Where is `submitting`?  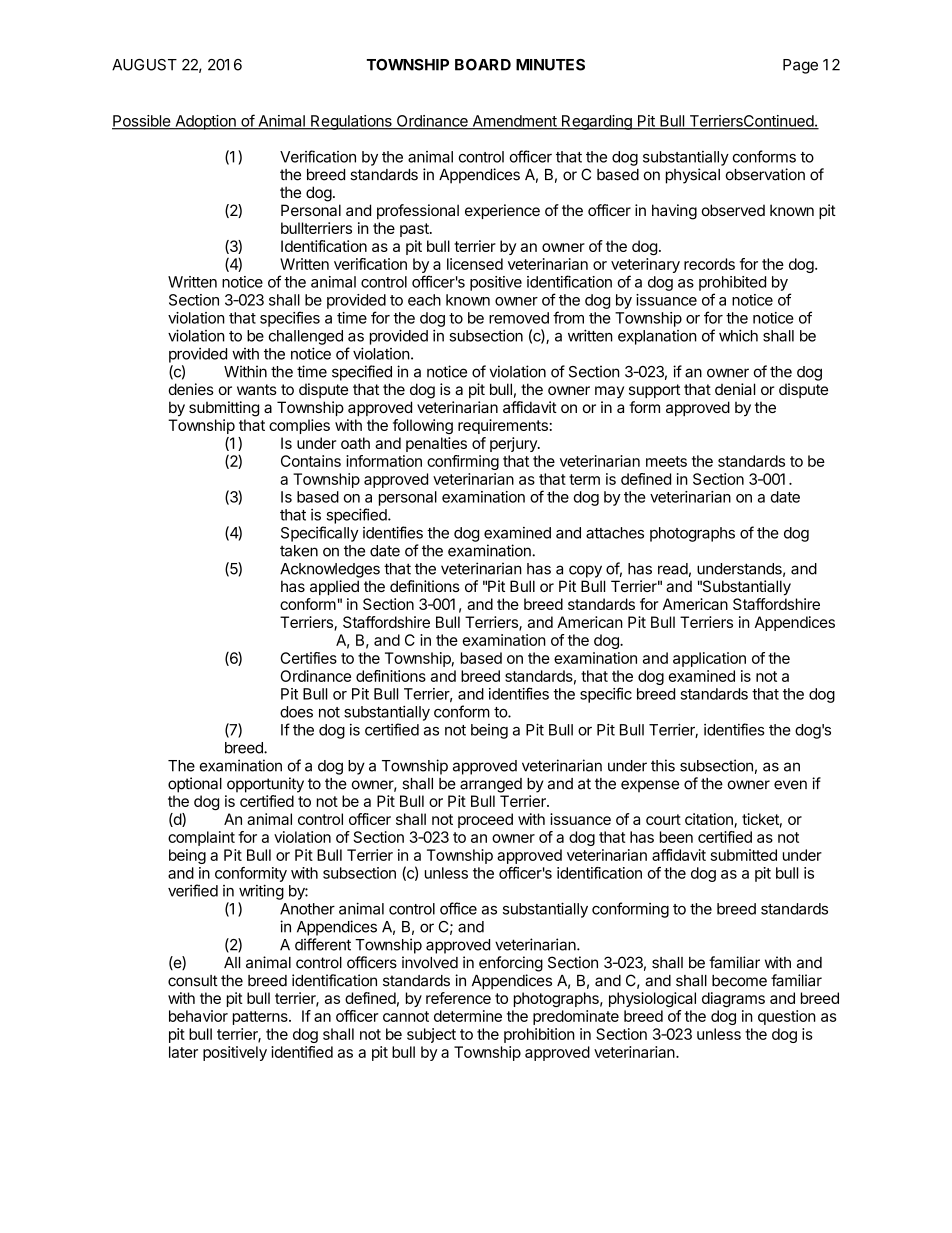 submitting is located at coordinates (224, 409).
